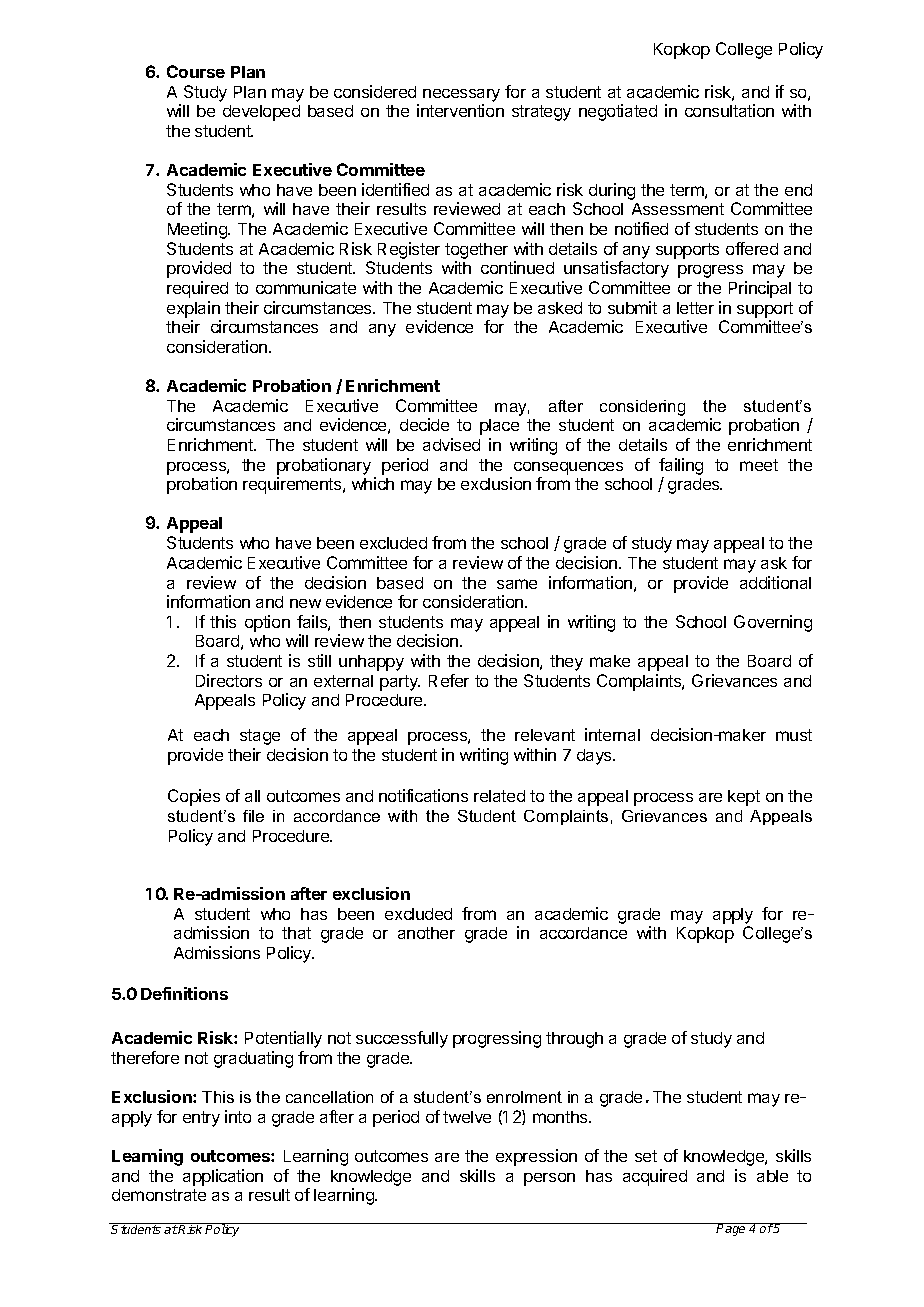 The height and width of the document is (1307, 924). Describe the element at coordinates (229, 680) in the document. I see `Directors` at that location.
